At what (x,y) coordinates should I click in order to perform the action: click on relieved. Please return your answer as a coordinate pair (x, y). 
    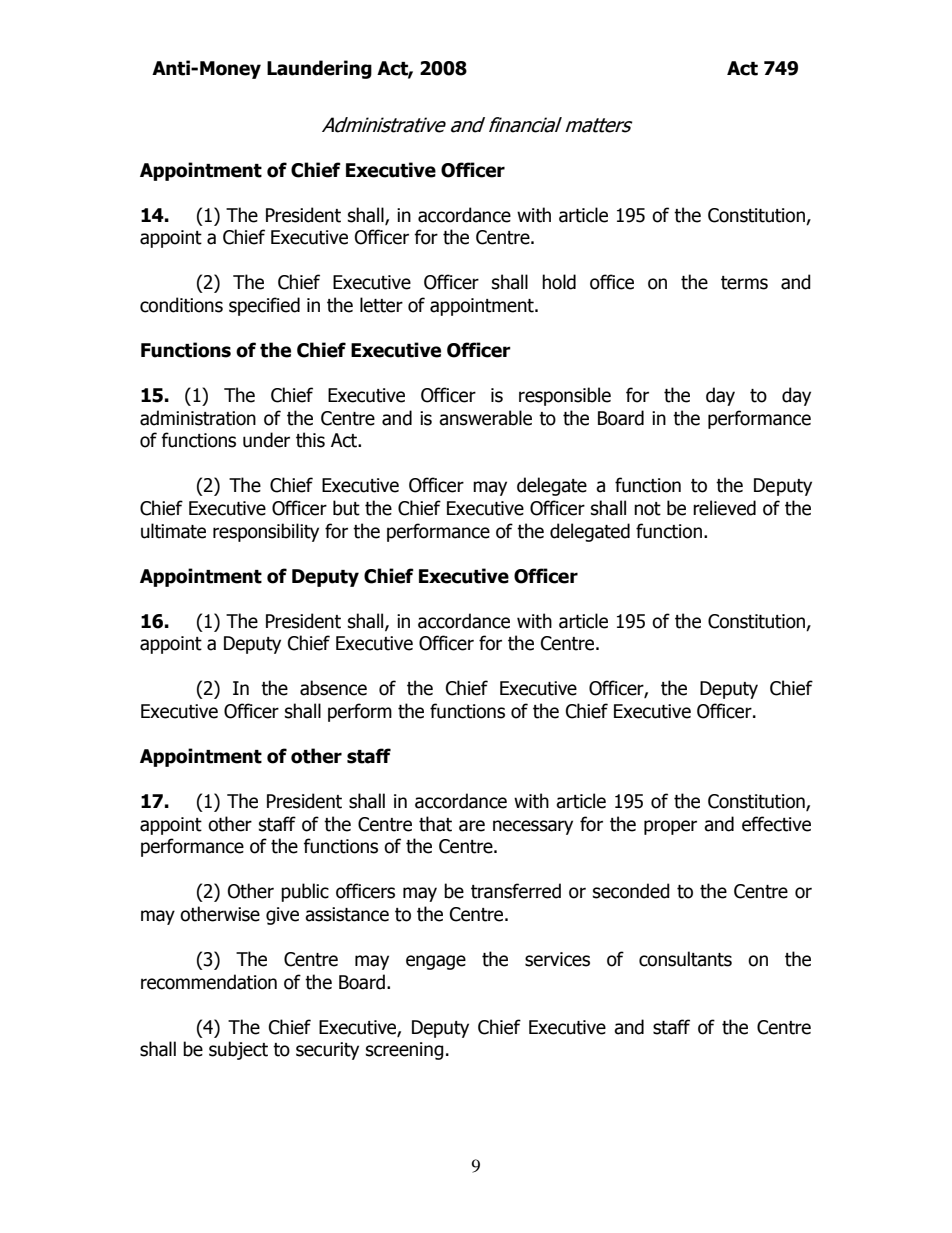
    Looking at the image, I should click on (724, 508).
